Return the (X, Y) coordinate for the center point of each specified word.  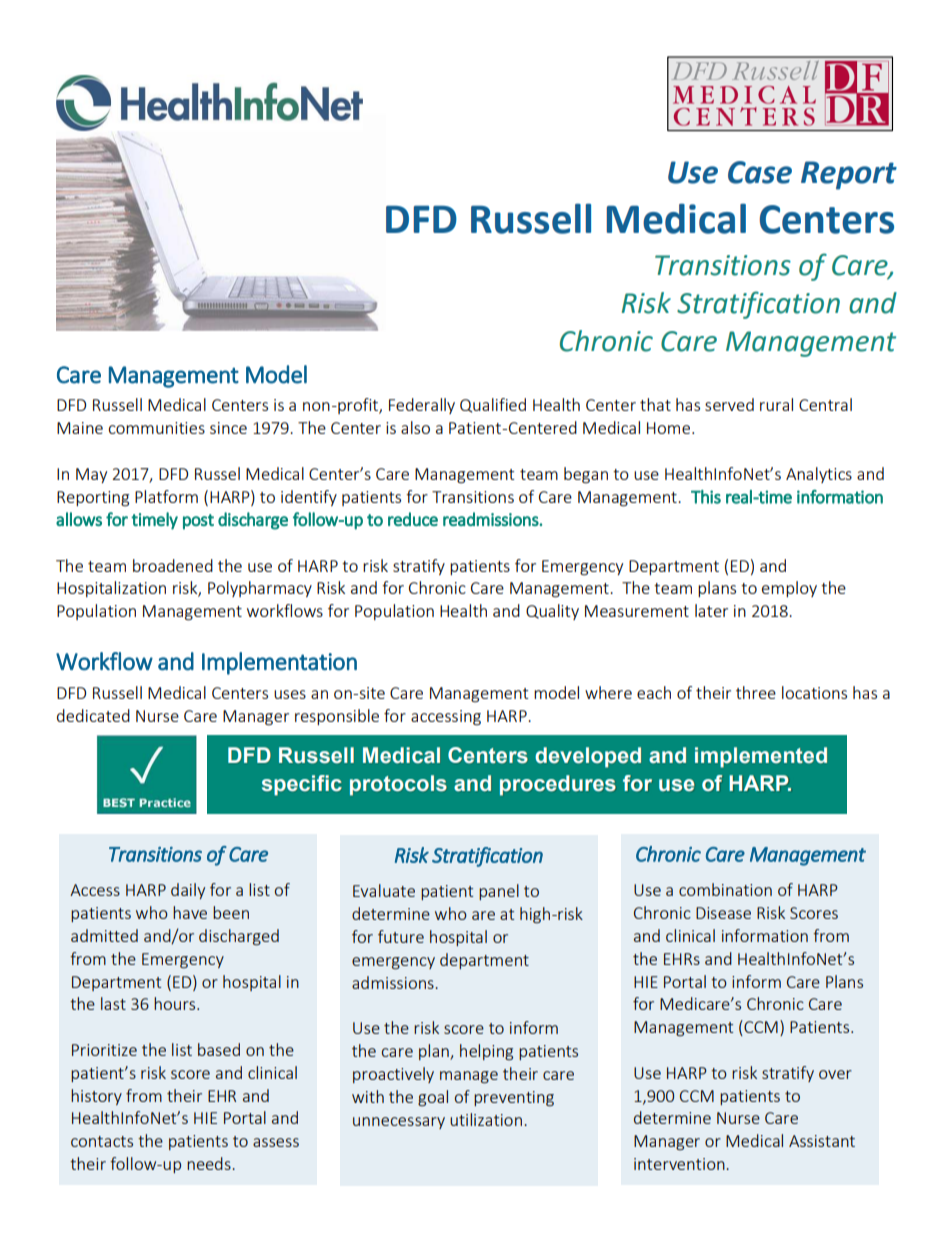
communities (156, 428)
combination (725, 889)
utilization (486, 1119)
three (756, 692)
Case (760, 172)
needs (210, 1163)
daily (188, 891)
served (729, 404)
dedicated (93, 715)
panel (499, 892)
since (228, 428)
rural (776, 404)
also (415, 427)
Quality (552, 612)
